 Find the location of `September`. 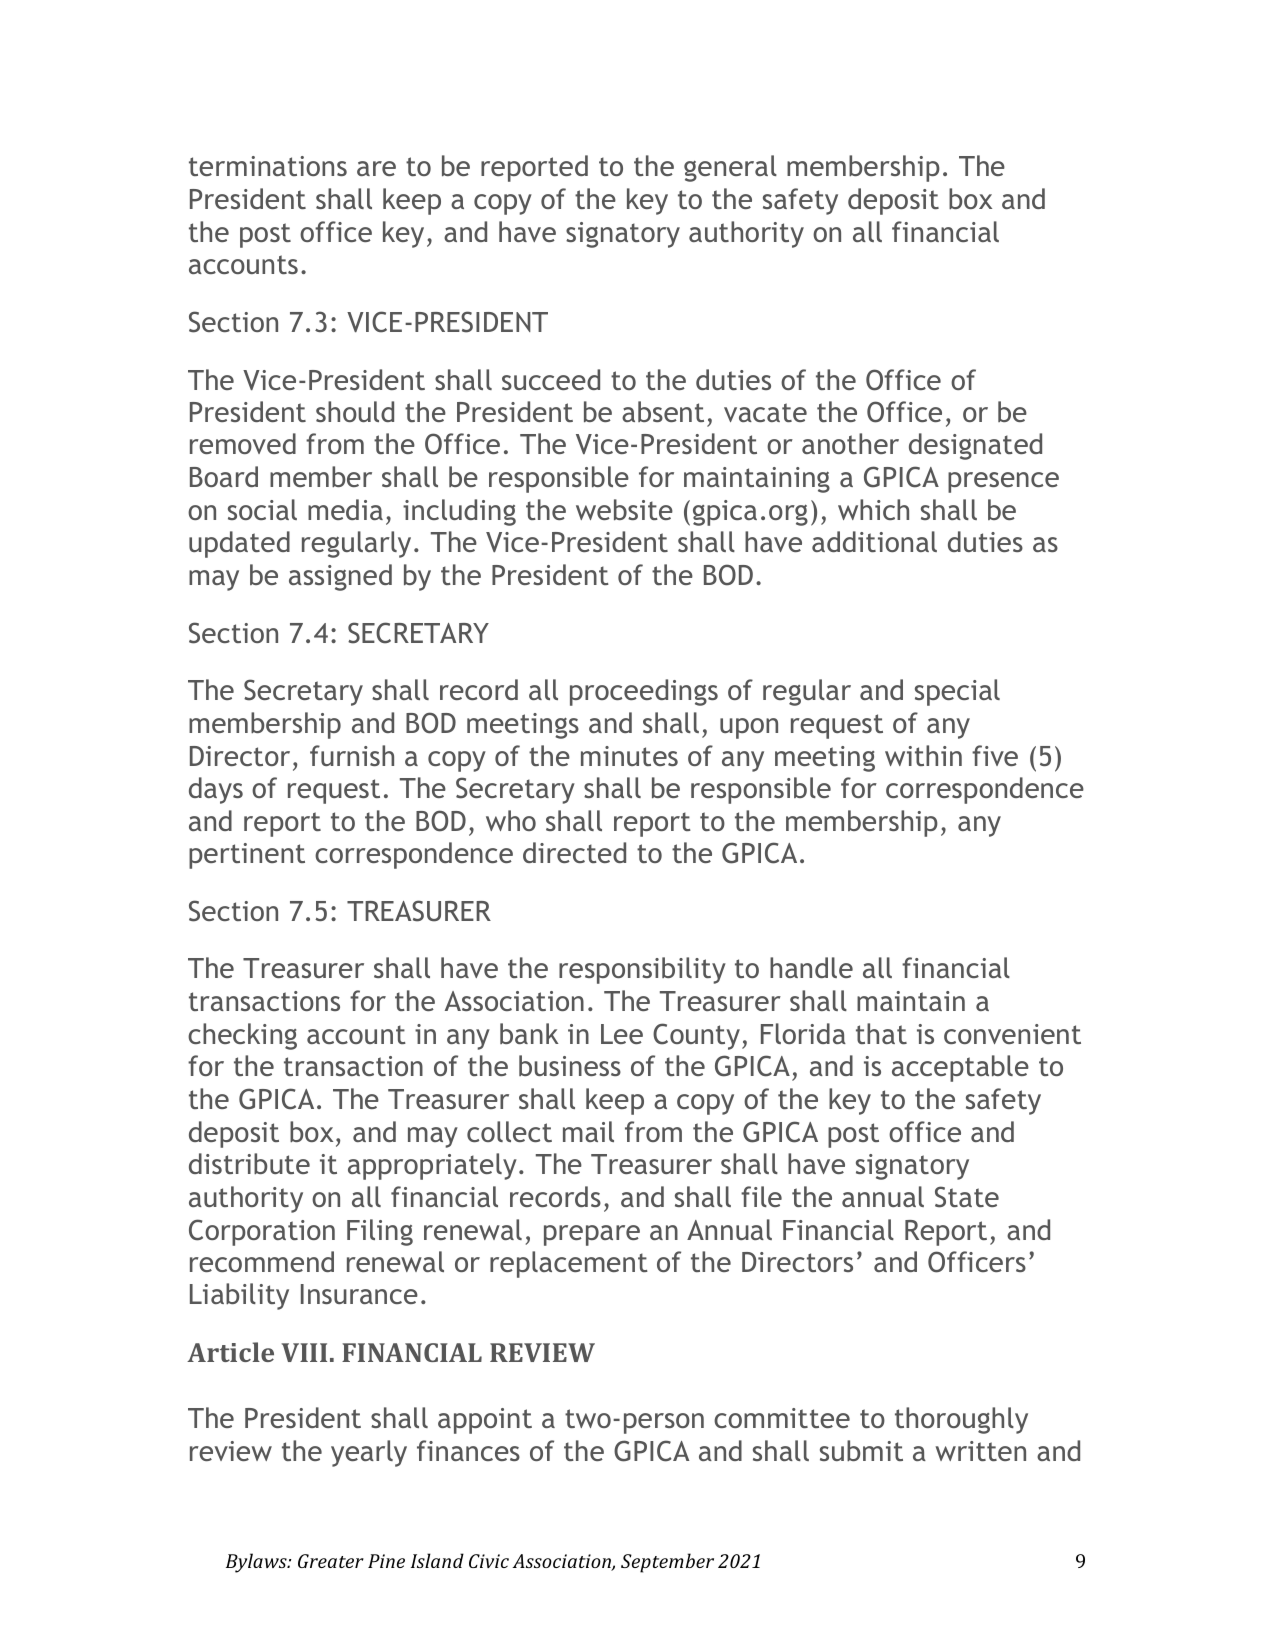

September is located at coordinates (667, 1563).
